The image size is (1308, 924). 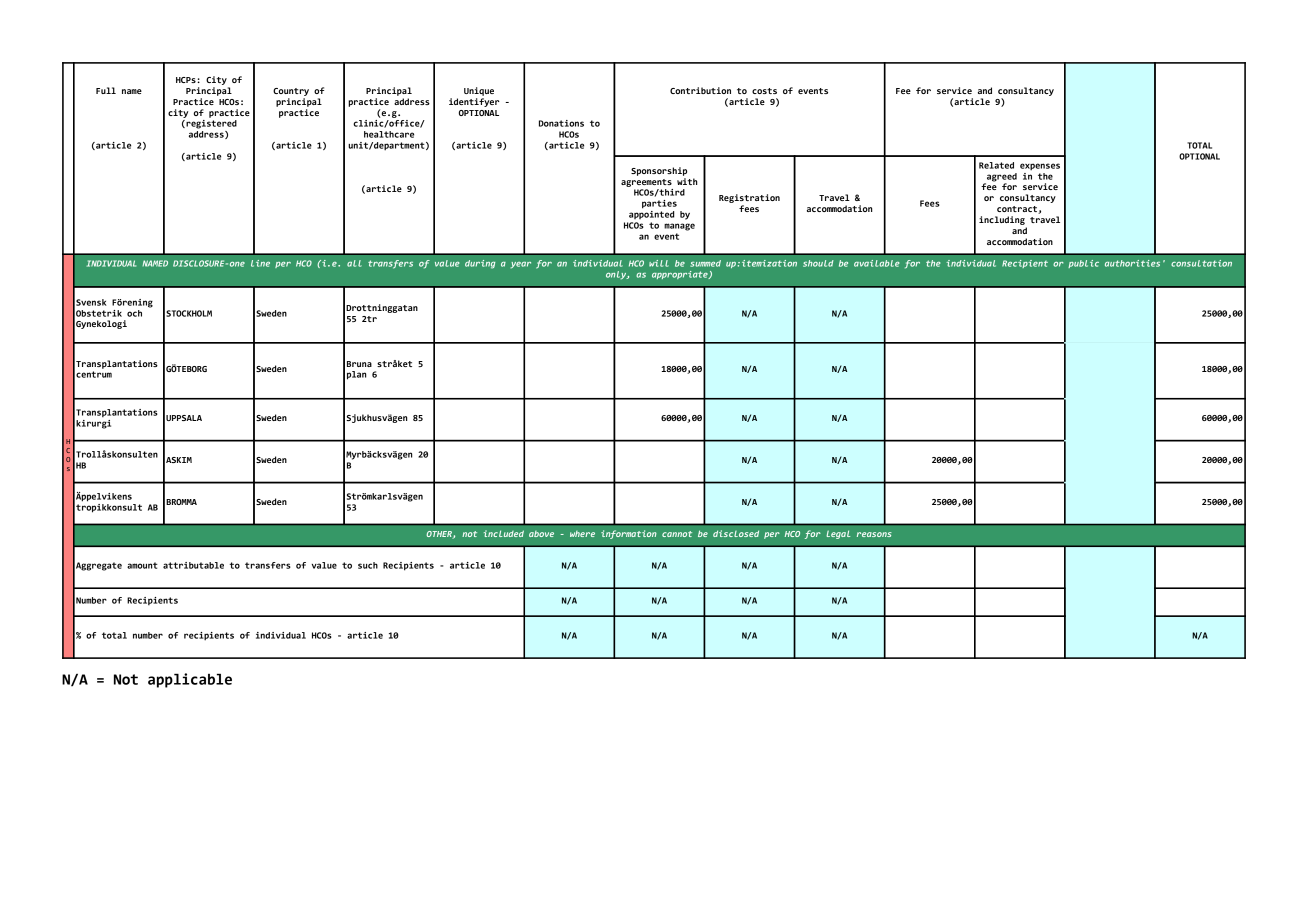 I want to click on cannot, so click(x=677, y=534).
